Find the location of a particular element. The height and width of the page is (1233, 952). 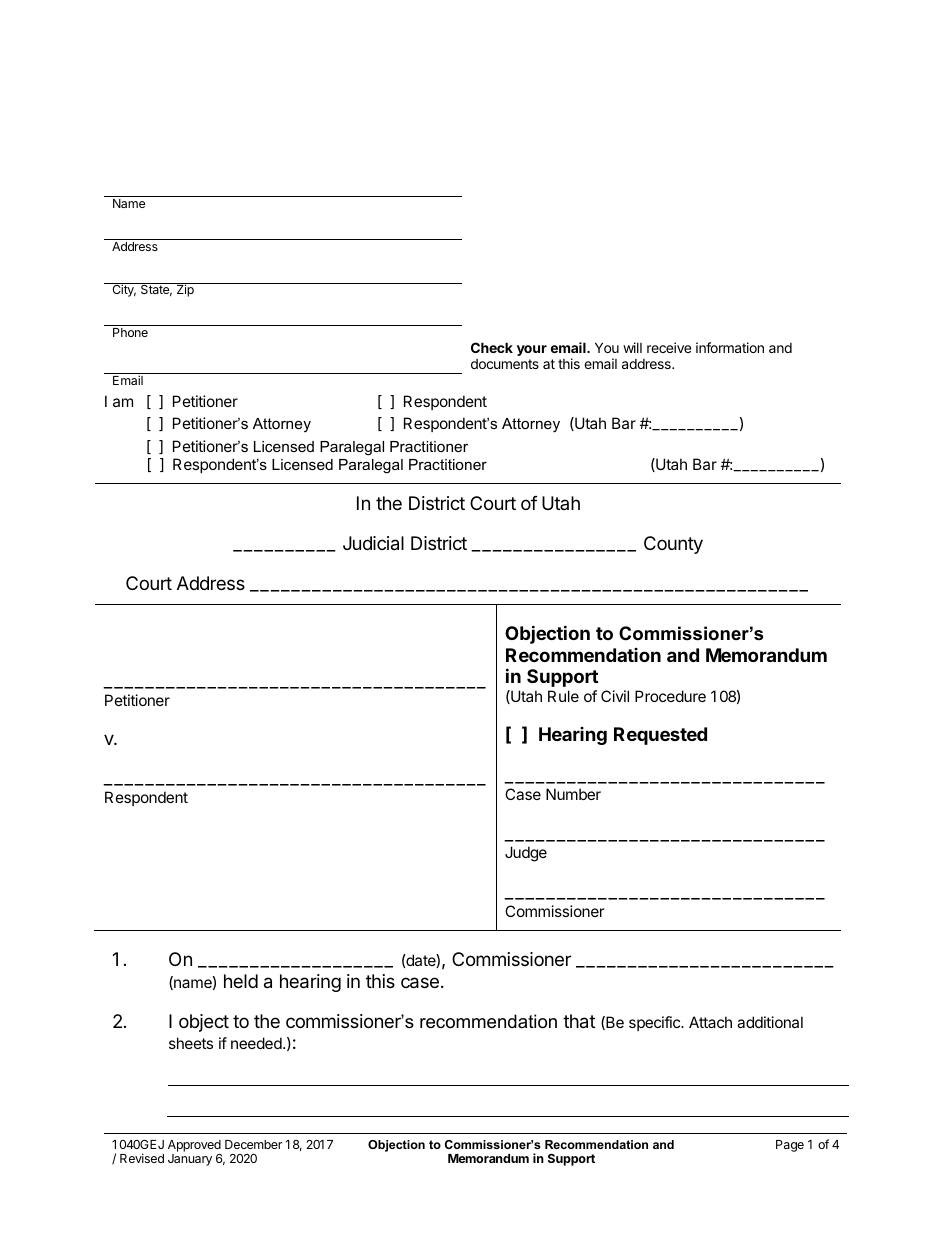

Attach is located at coordinates (710, 1022).
